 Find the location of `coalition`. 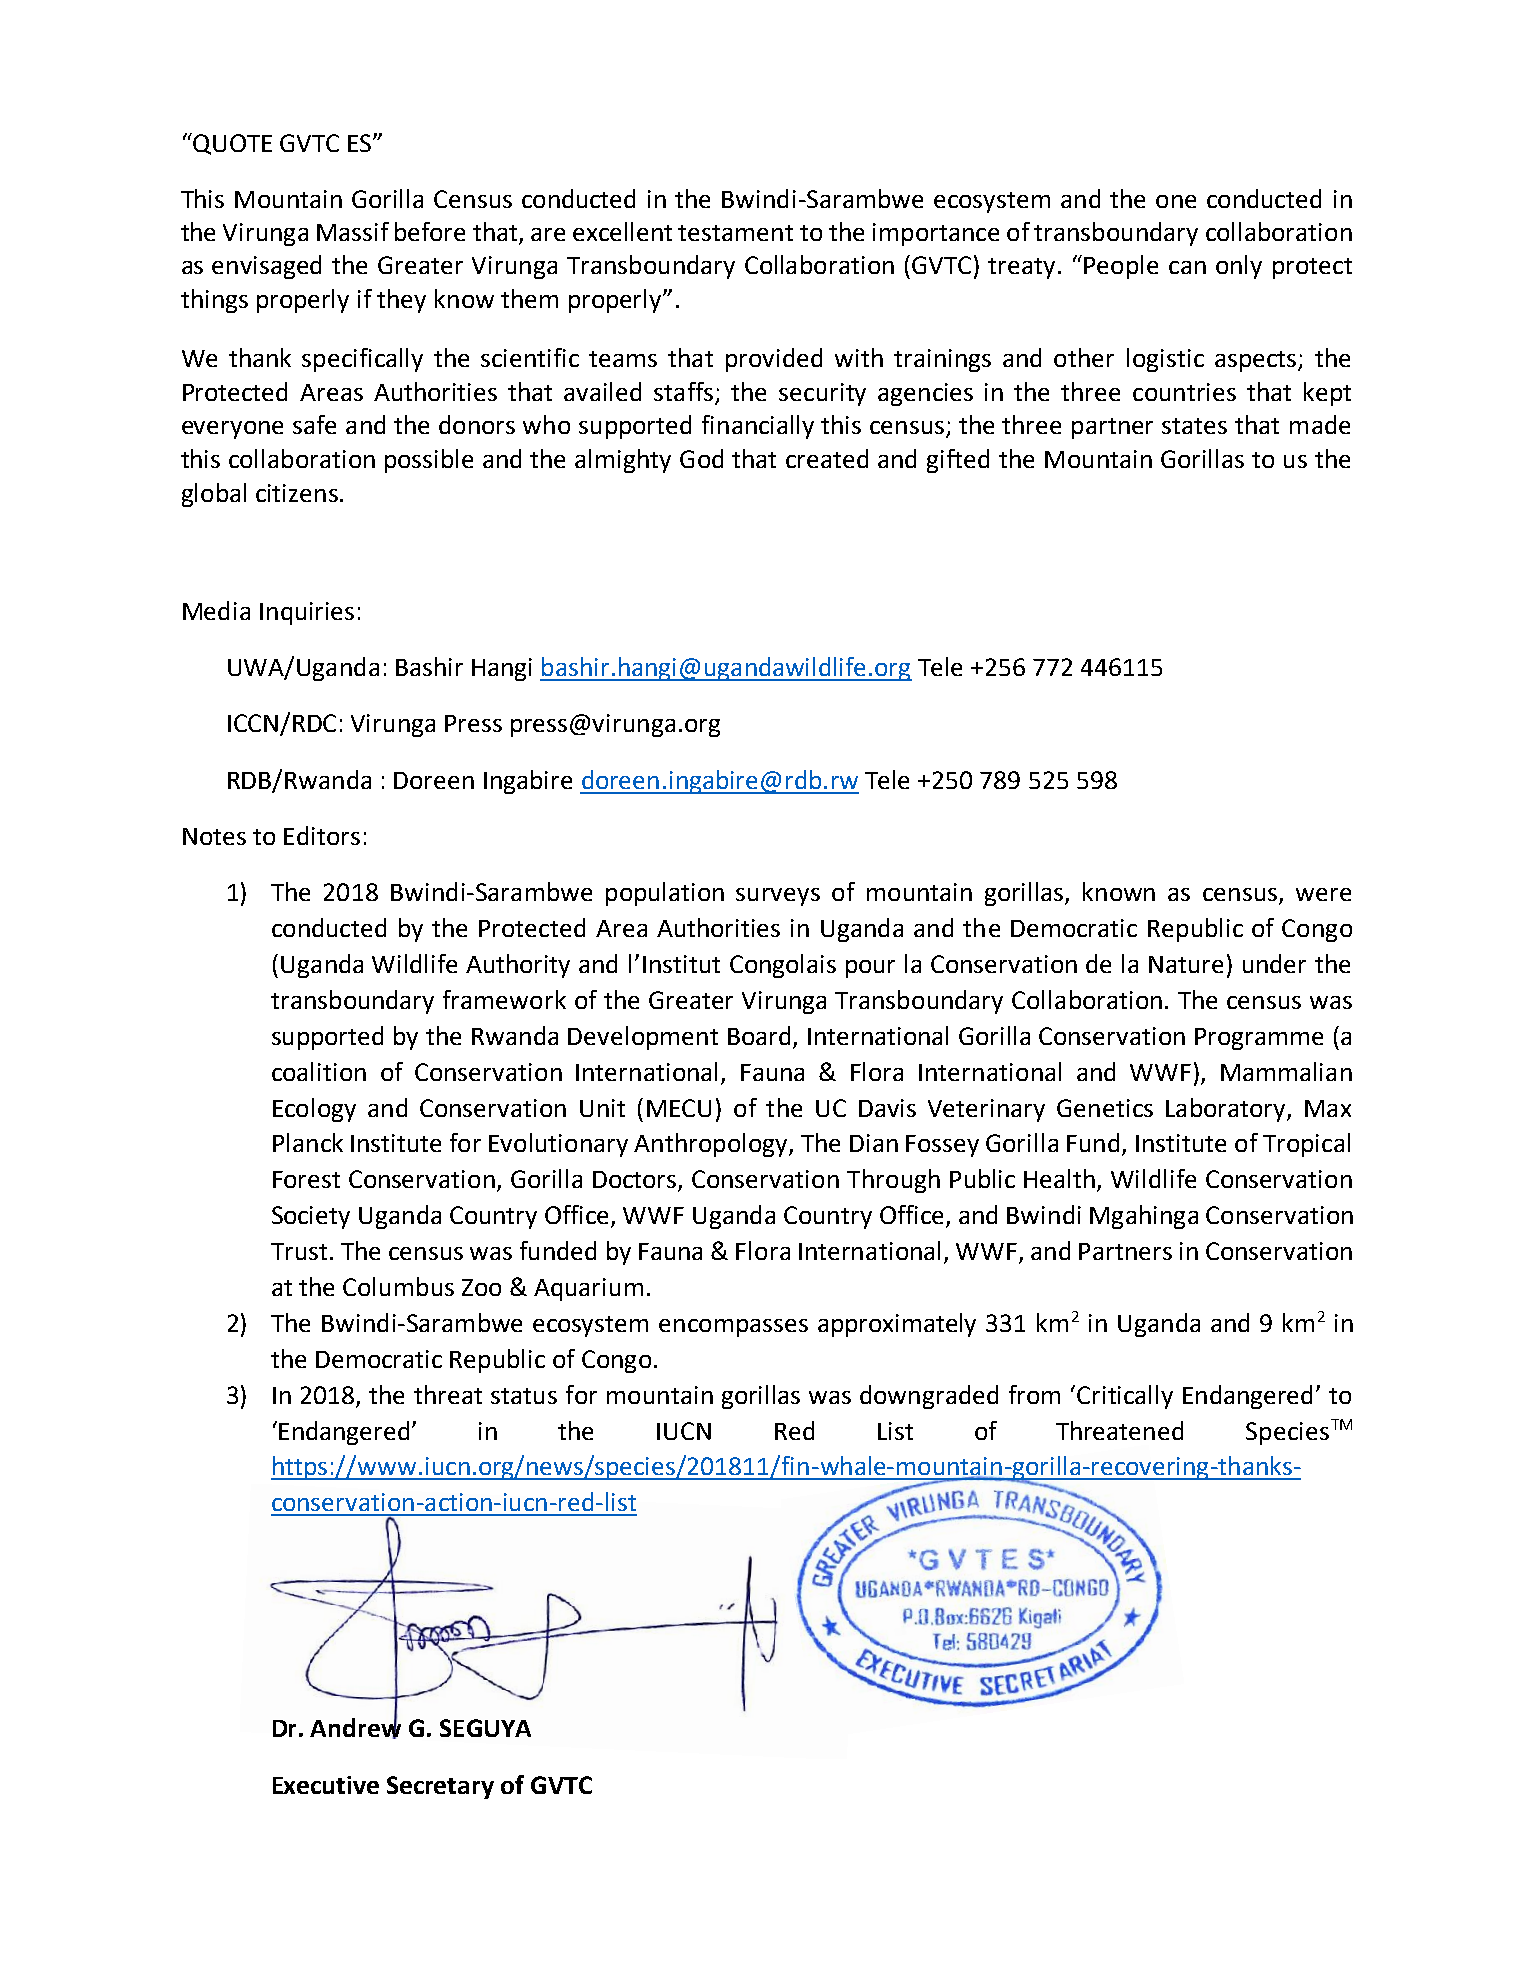

coalition is located at coordinates (319, 1071).
